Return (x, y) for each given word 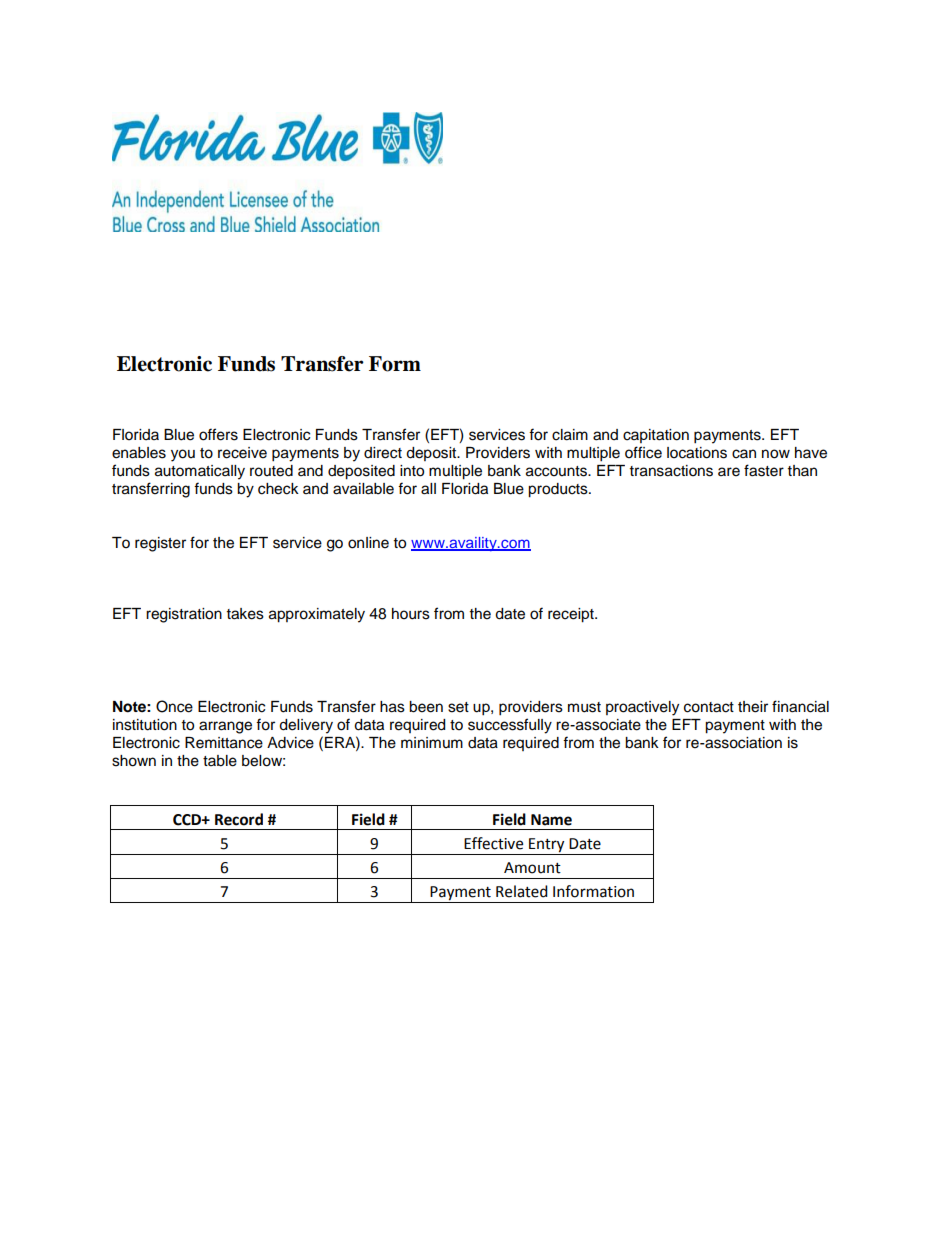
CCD (188, 820)
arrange (225, 727)
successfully (510, 726)
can (744, 454)
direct (383, 453)
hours (411, 614)
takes (245, 614)
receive (242, 453)
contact (709, 707)
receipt (572, 615)
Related (522, 891)
